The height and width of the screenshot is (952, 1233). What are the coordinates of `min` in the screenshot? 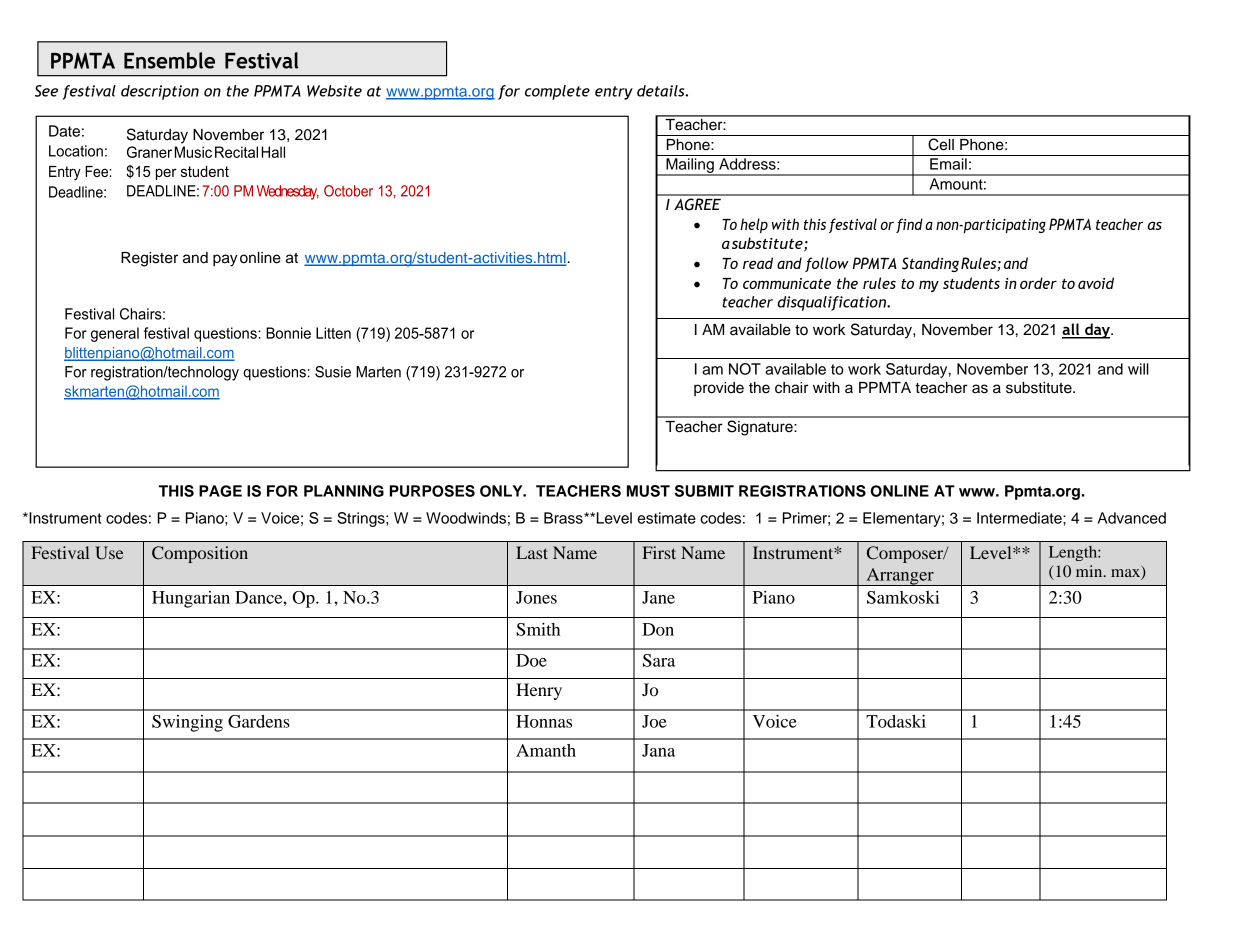 It's located at (1090, 571).
